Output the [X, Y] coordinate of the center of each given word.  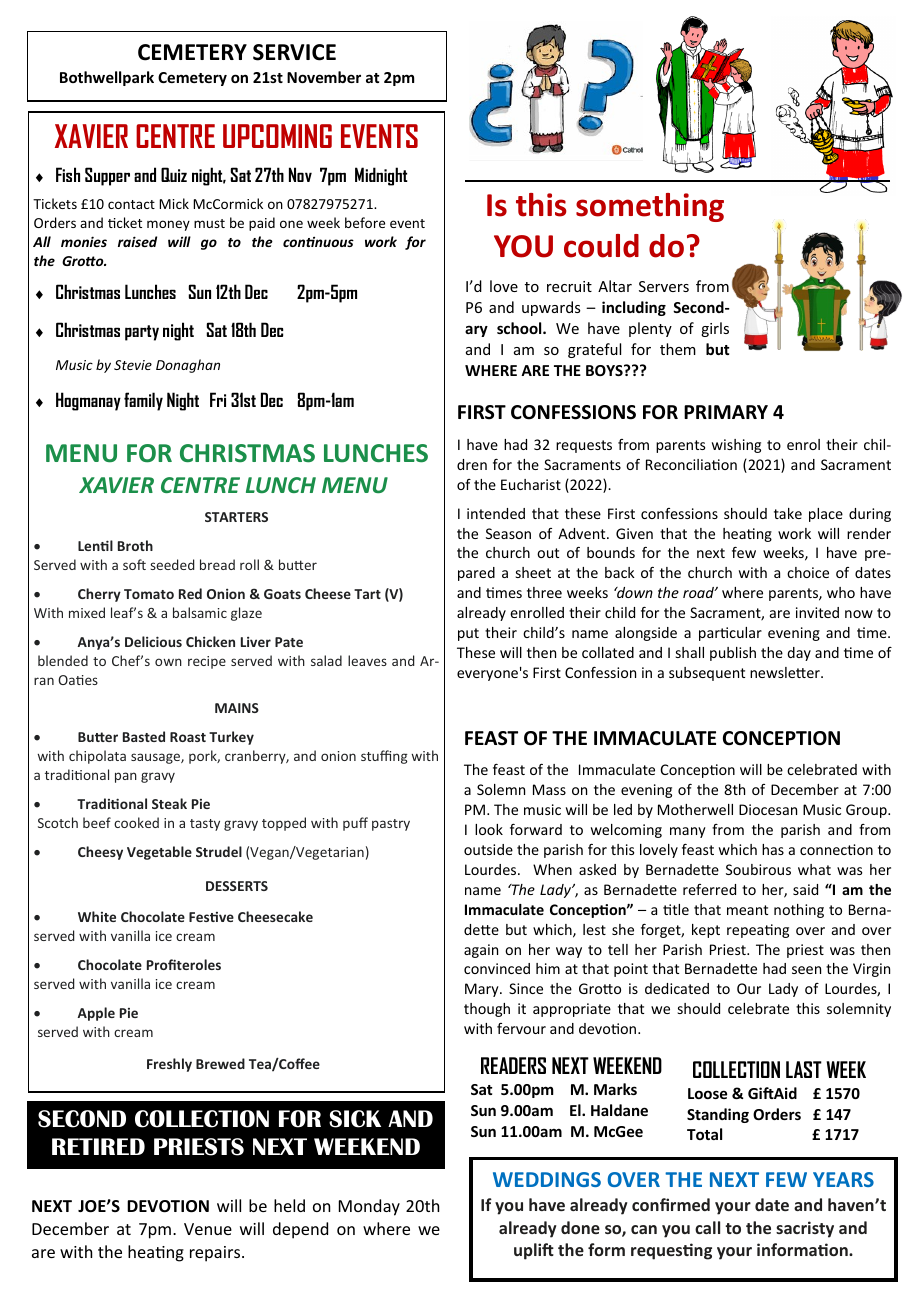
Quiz [174, 174]
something [650, 207]
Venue [208, 1229]
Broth [135, 545]
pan [126, 777]
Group [867, 811]
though [487, 1010]
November [324, 77]
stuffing [384, 757]
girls [715, 329]
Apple [96, 1014]
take [788, 513]
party [142, 333]
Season [508, 533]
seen [806, 970]
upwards [551, 308]
